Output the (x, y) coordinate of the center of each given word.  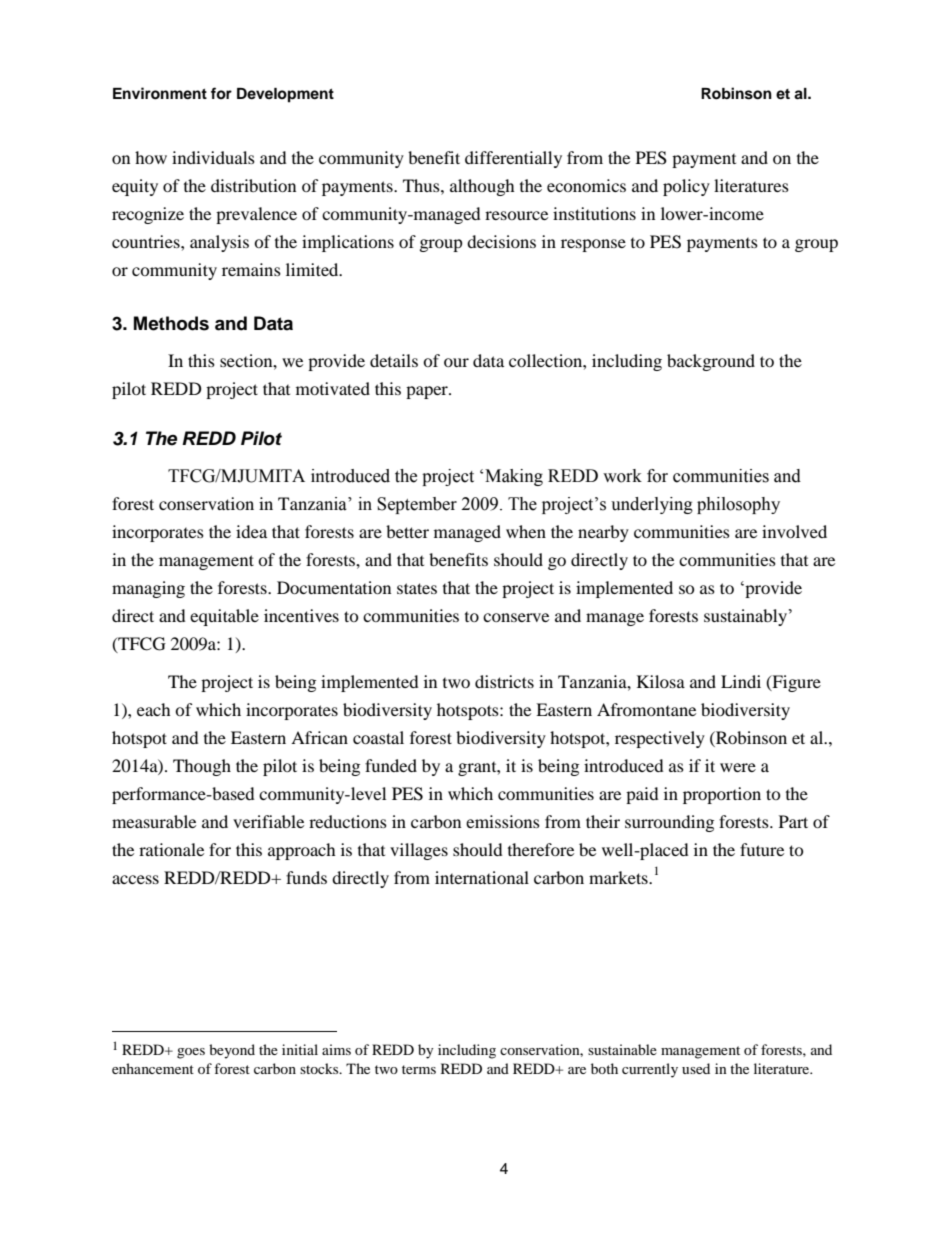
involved (794, 531)
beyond (232, 1051)
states (417, 588)
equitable (224, 617)
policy (686, 187)
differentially (513, 159)
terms (419, 1069)
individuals (213, 157)
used (696, 1068)
